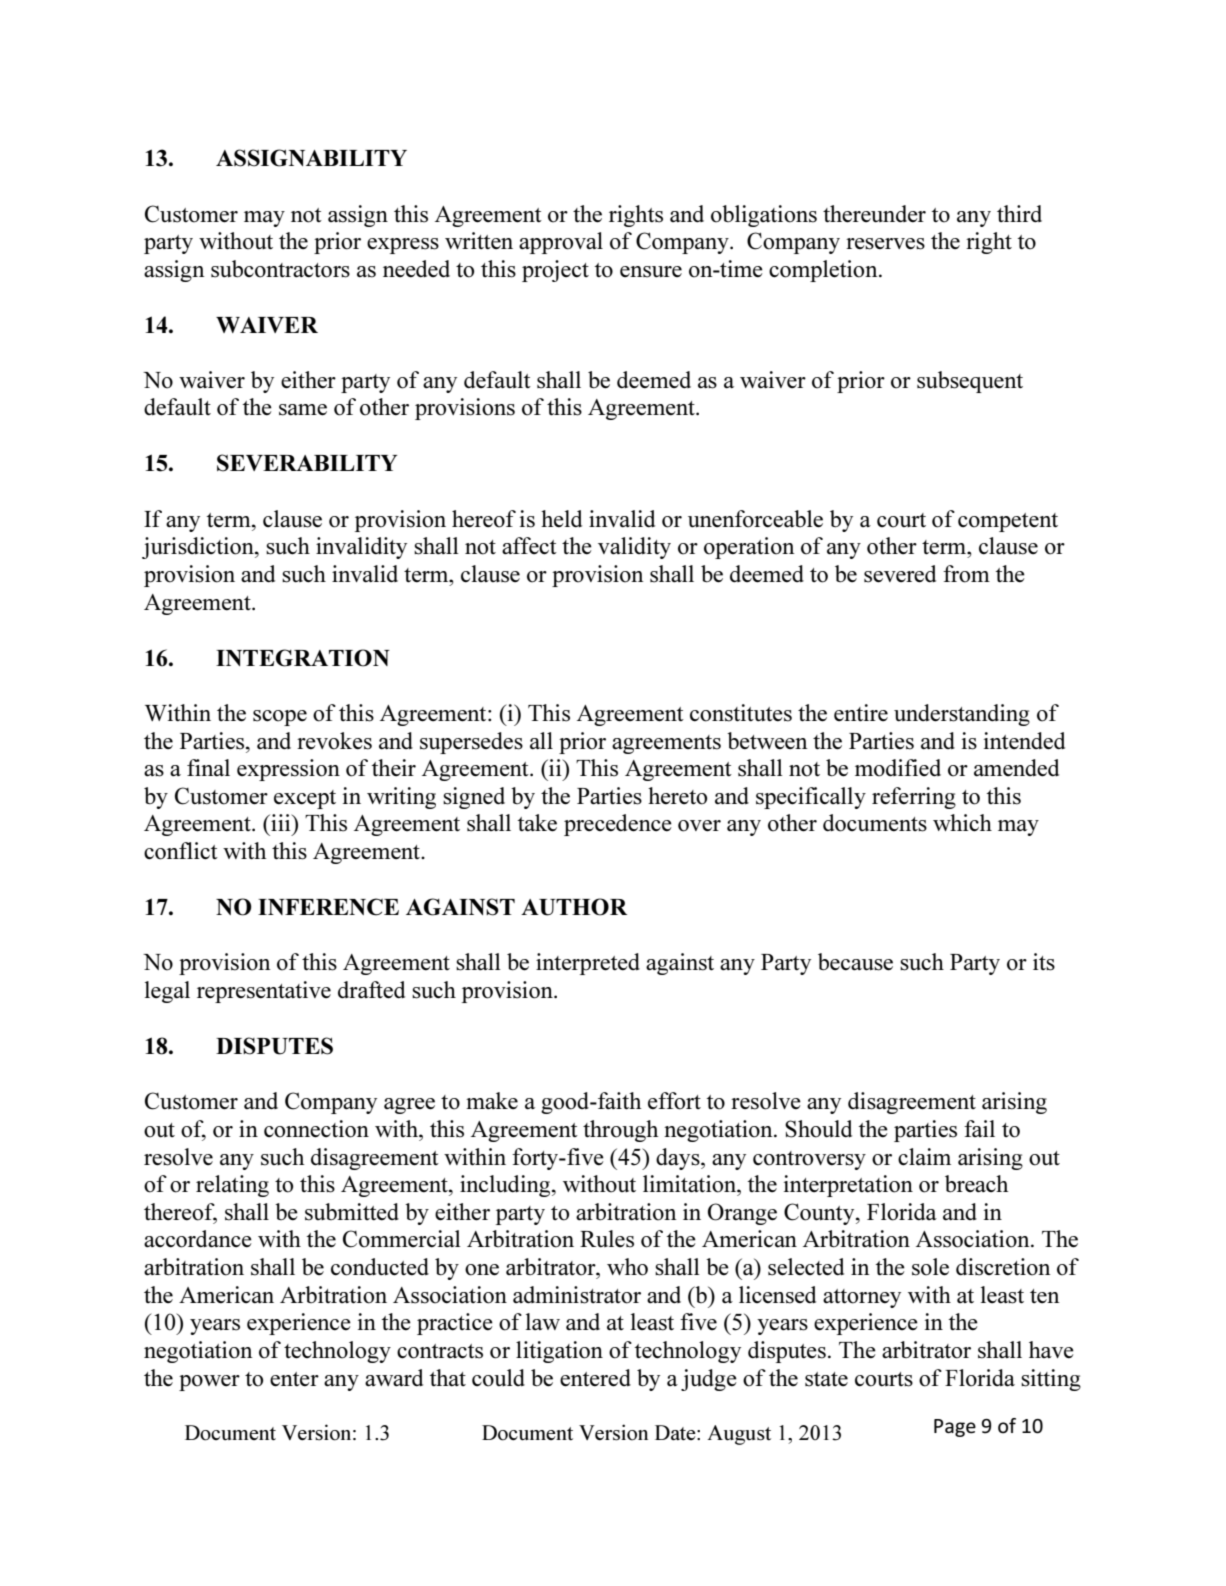 The width and height of the page is (1226, 1586). Describe the element at coordinates (559, 1352) in the page. I see `litigation` at that location.
